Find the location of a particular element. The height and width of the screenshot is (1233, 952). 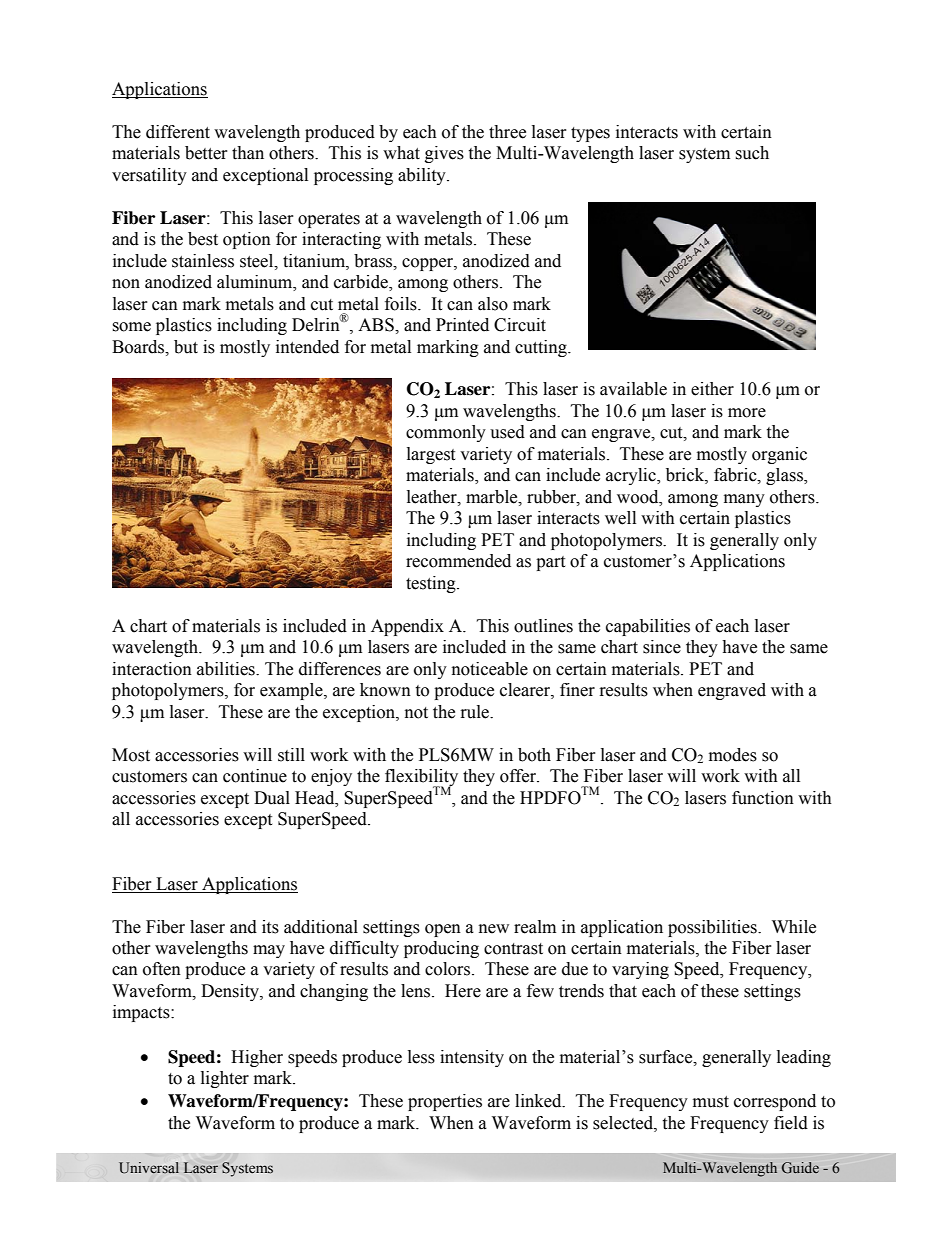

better is located at coordinates (206, 153).
